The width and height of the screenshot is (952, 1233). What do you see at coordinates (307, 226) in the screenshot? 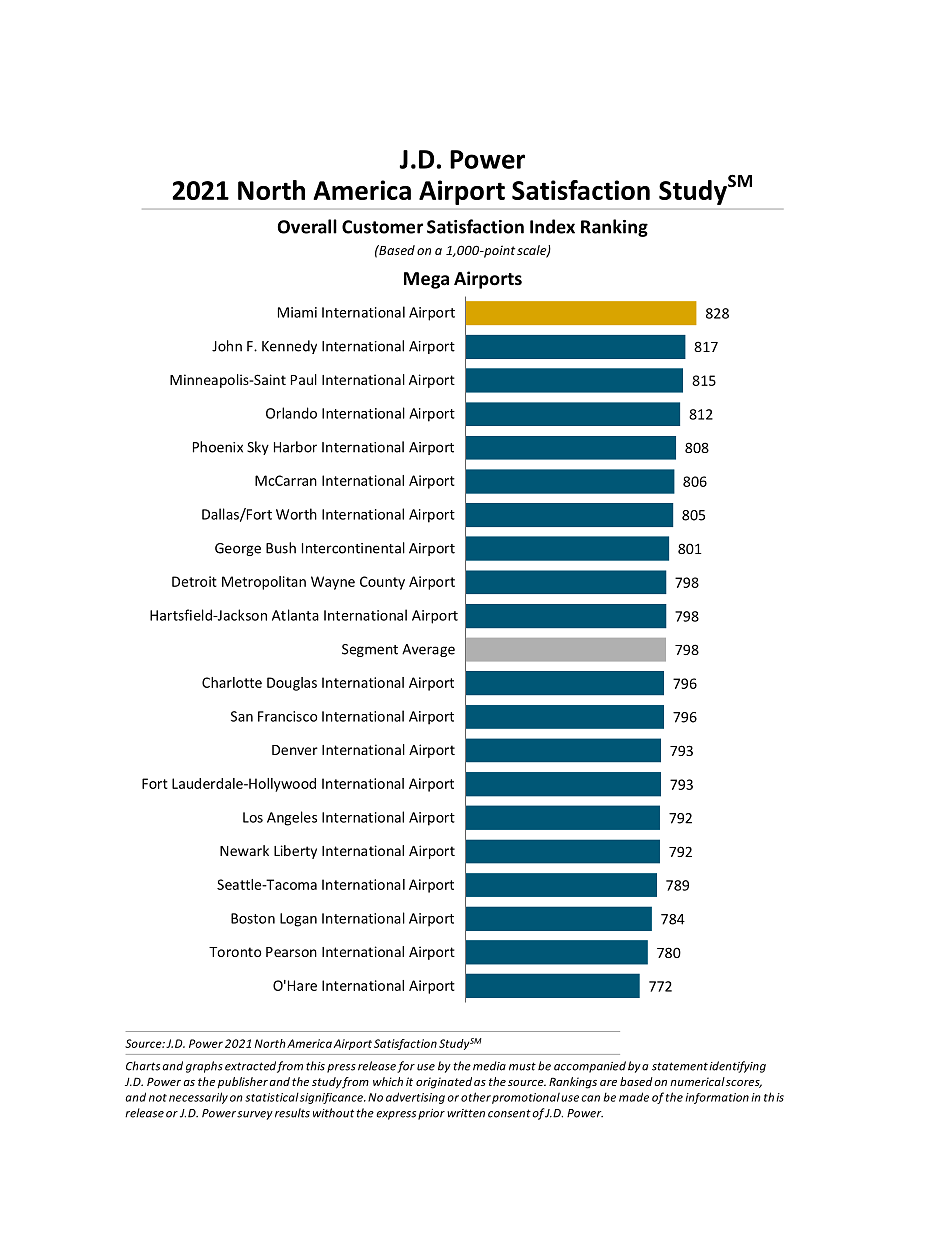
I see `Overall` at bounding box center [307, 226].
